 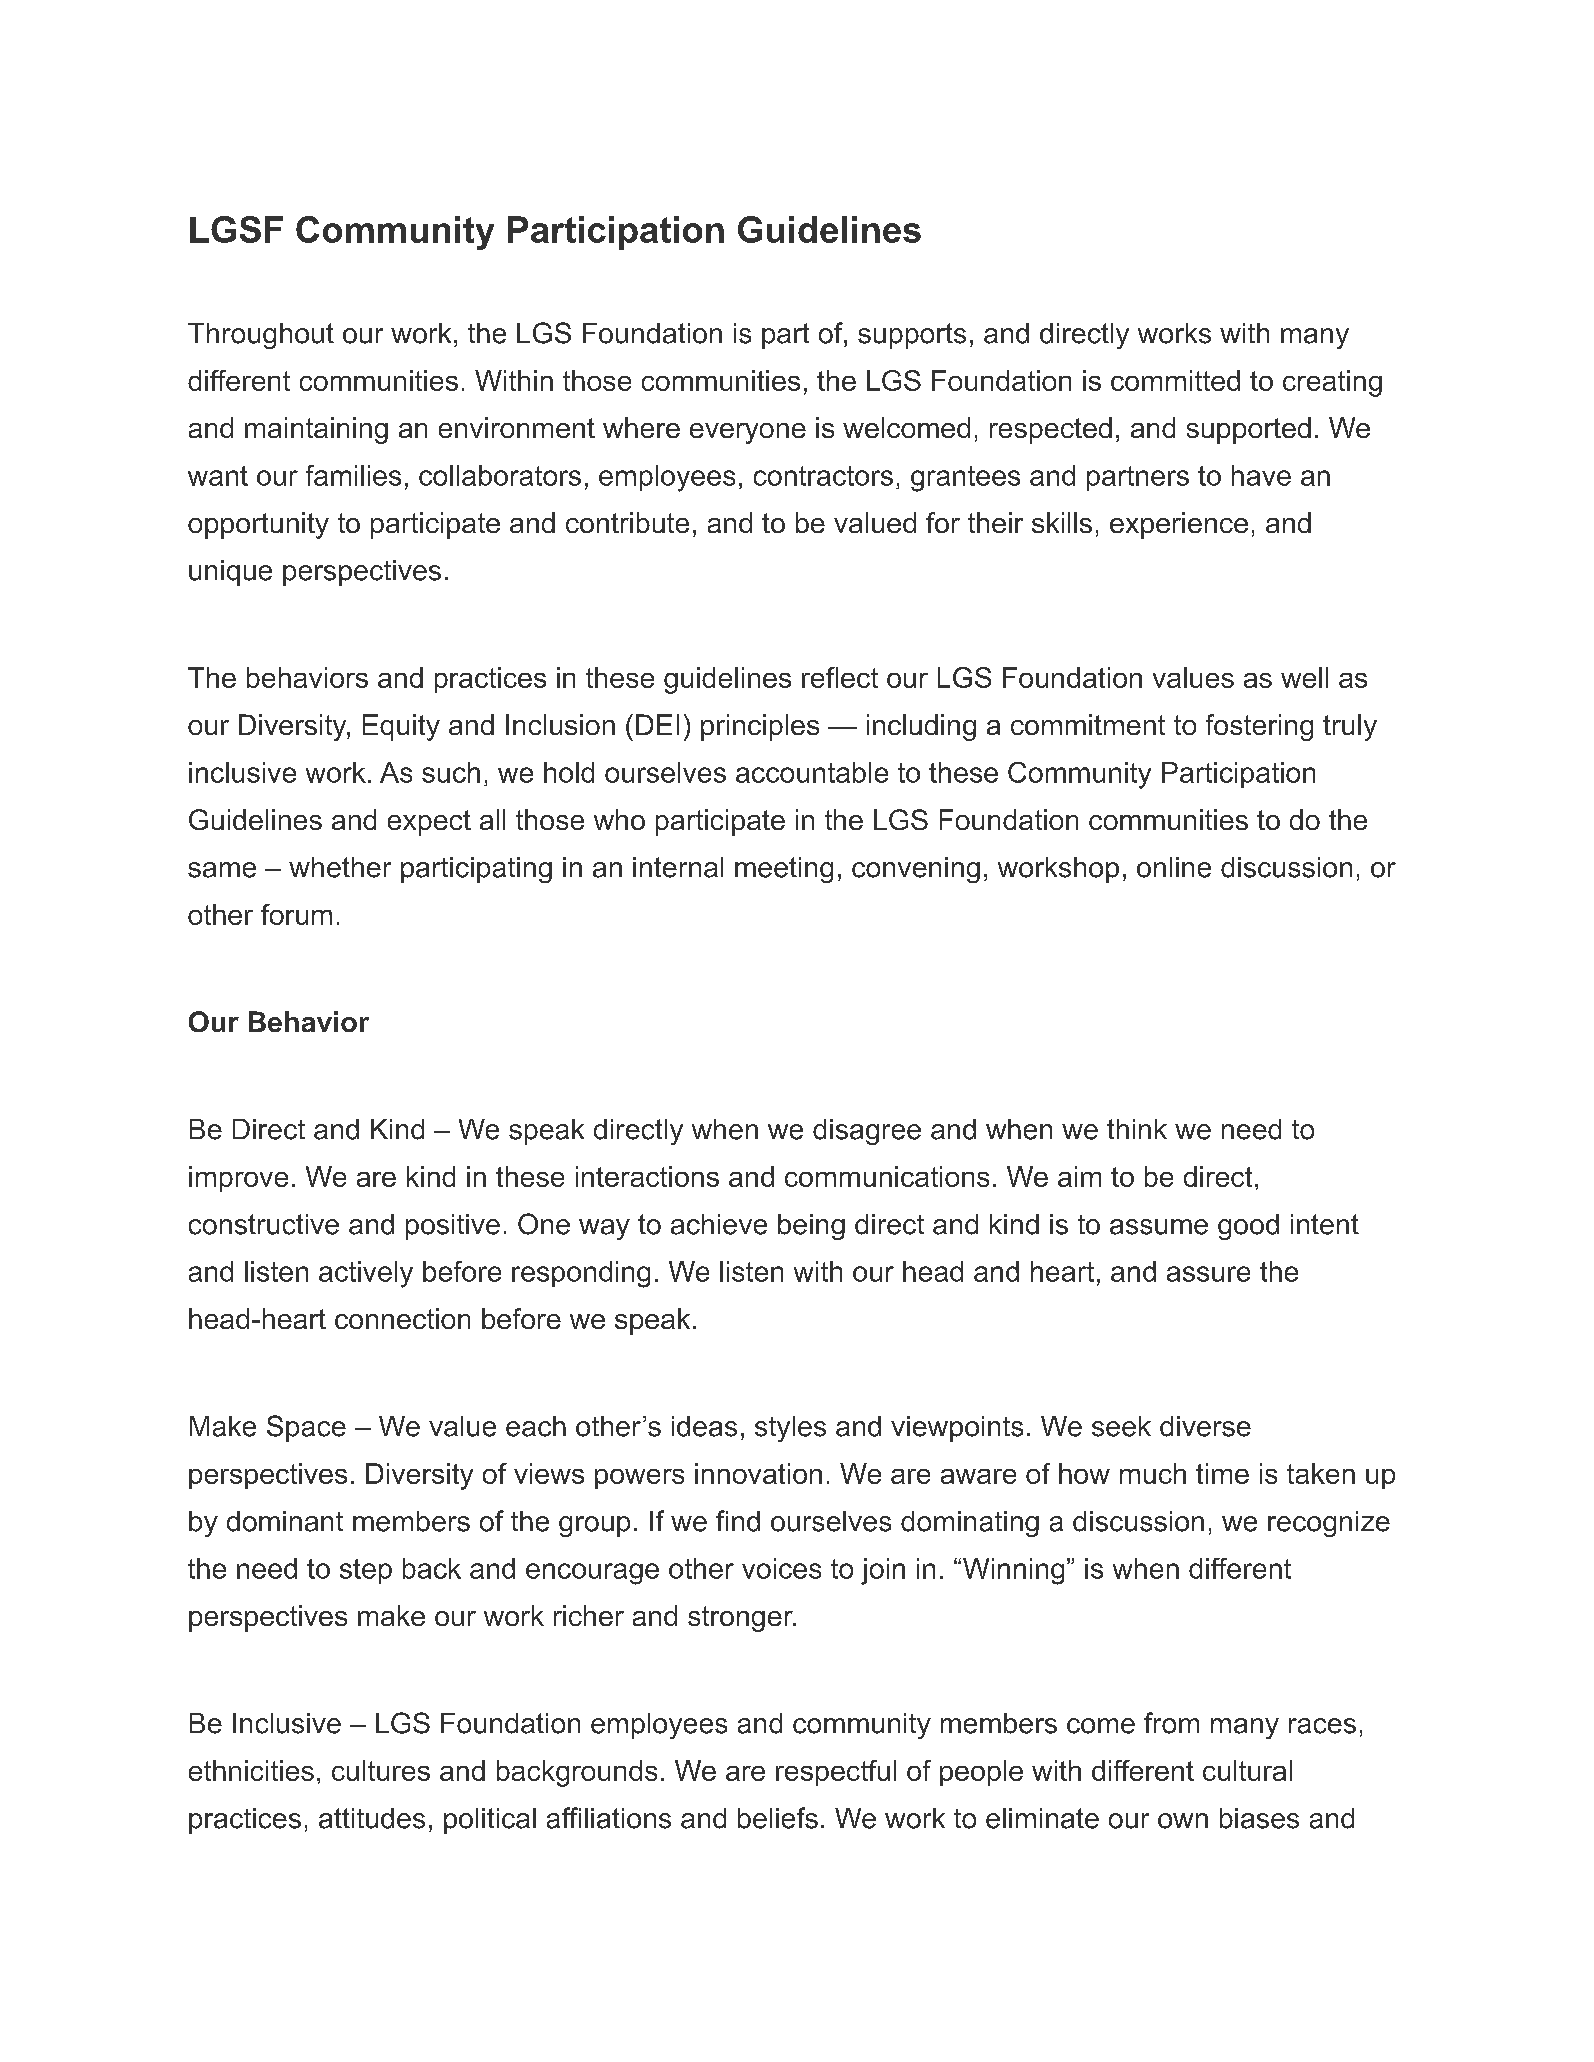 What do you see at coordinates (1175, 380) in the document?
I see `committed` at bounding box center [1175, 380].
